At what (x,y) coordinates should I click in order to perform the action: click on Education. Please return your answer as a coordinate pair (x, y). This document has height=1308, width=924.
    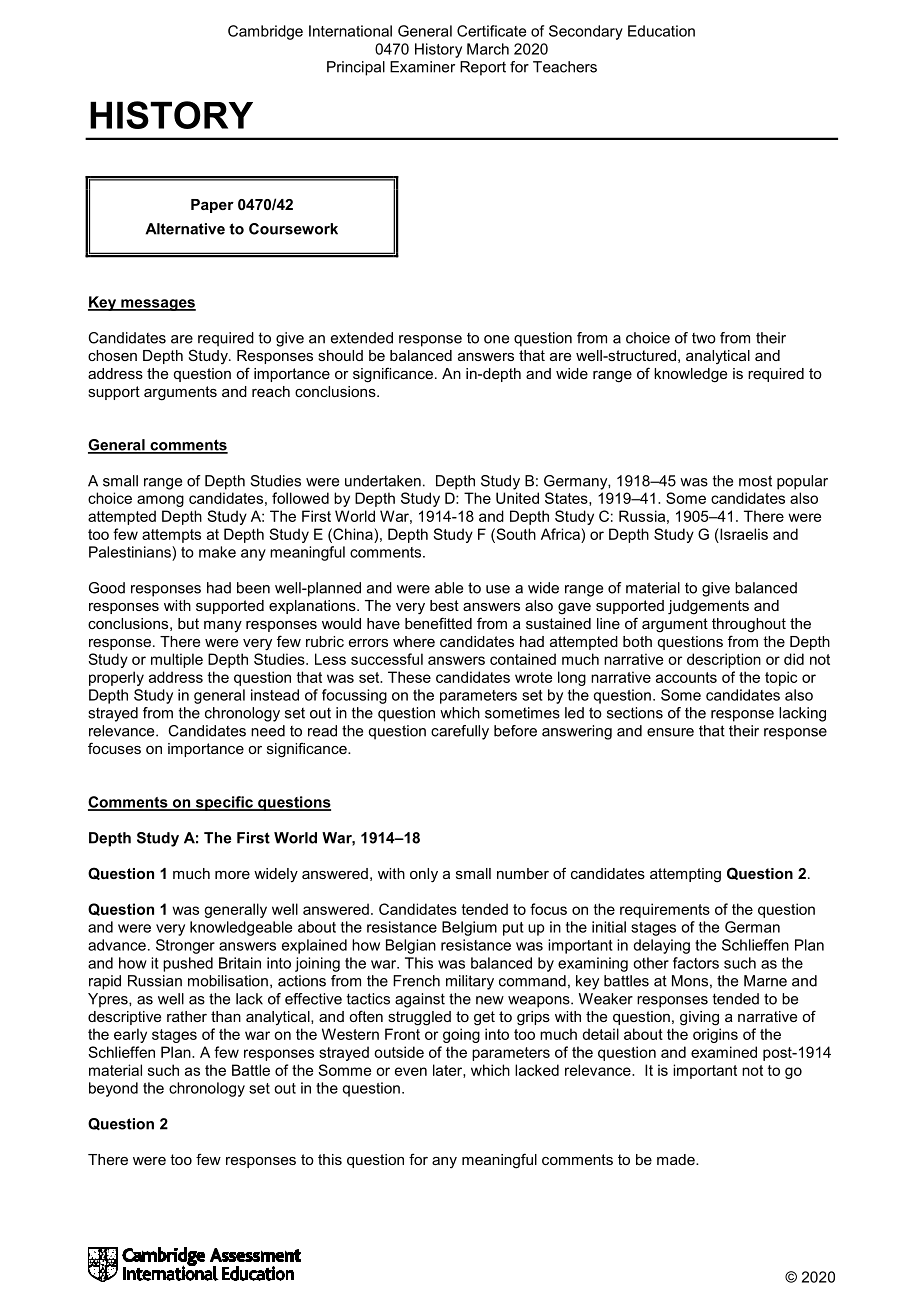
    Looking at the image, I should click on (661, 31).
